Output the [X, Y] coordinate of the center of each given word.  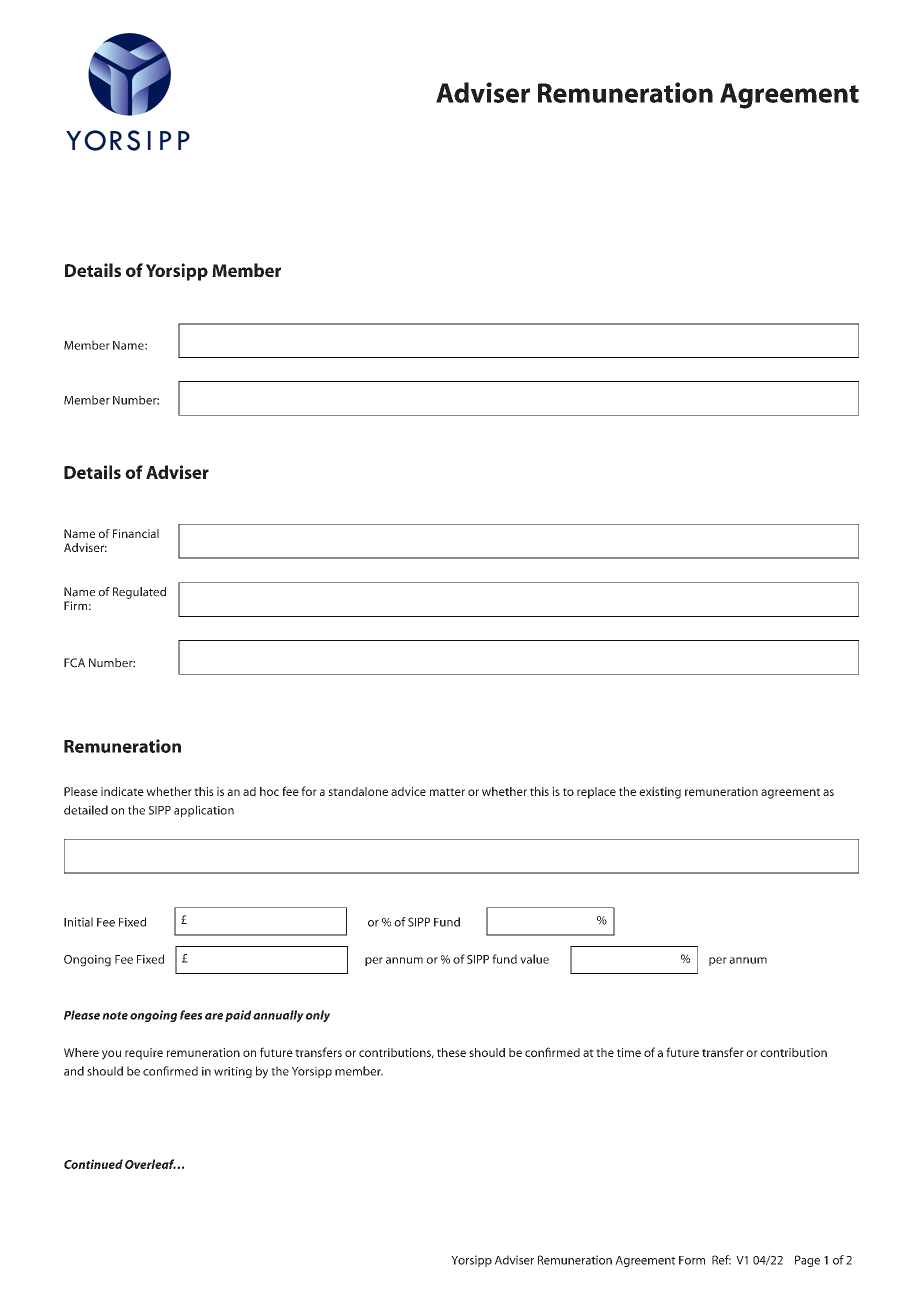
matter [447, 792]
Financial [136, 533]
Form [692, 1260]
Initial [78, 922]
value [534, 959]
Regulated [139, 593]
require [144, 1054]
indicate [122, 791]
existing [660, 793]
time [629, 1052]
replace [596, 793]
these [451, 1052]
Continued [93, 1164]
